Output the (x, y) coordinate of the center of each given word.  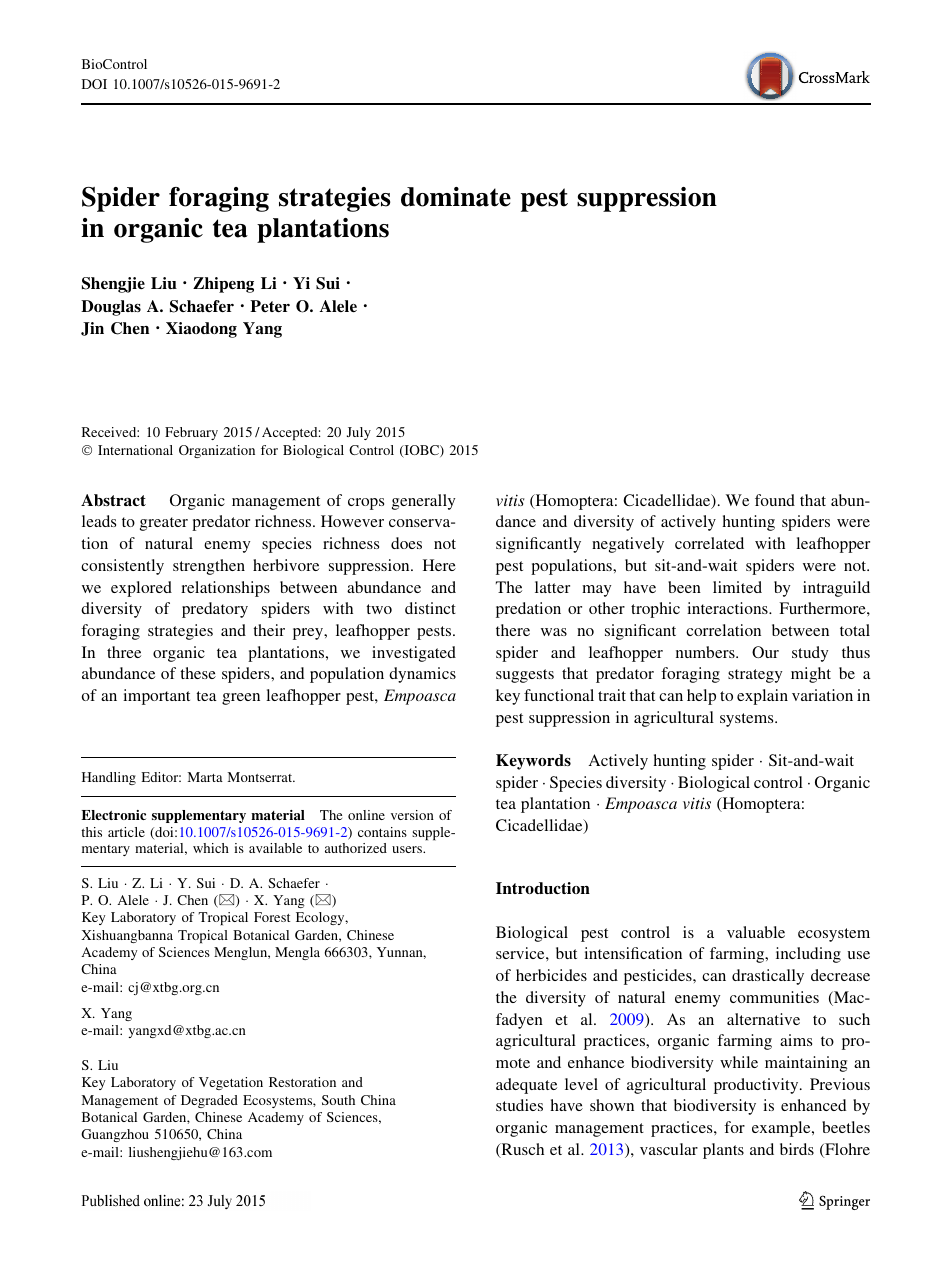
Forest (272, 917)
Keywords (533, 762)
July (359, 433)
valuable (756, 932)
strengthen (209, 567)
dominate (456, 197)
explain (762, 697)
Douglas (111, 308)
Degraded (209, 1101)
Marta (205, 777)
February (191, 433)
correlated (709, 543)
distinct (430, 608)
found (775, 500)
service (521, 953)
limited (737, 587)
